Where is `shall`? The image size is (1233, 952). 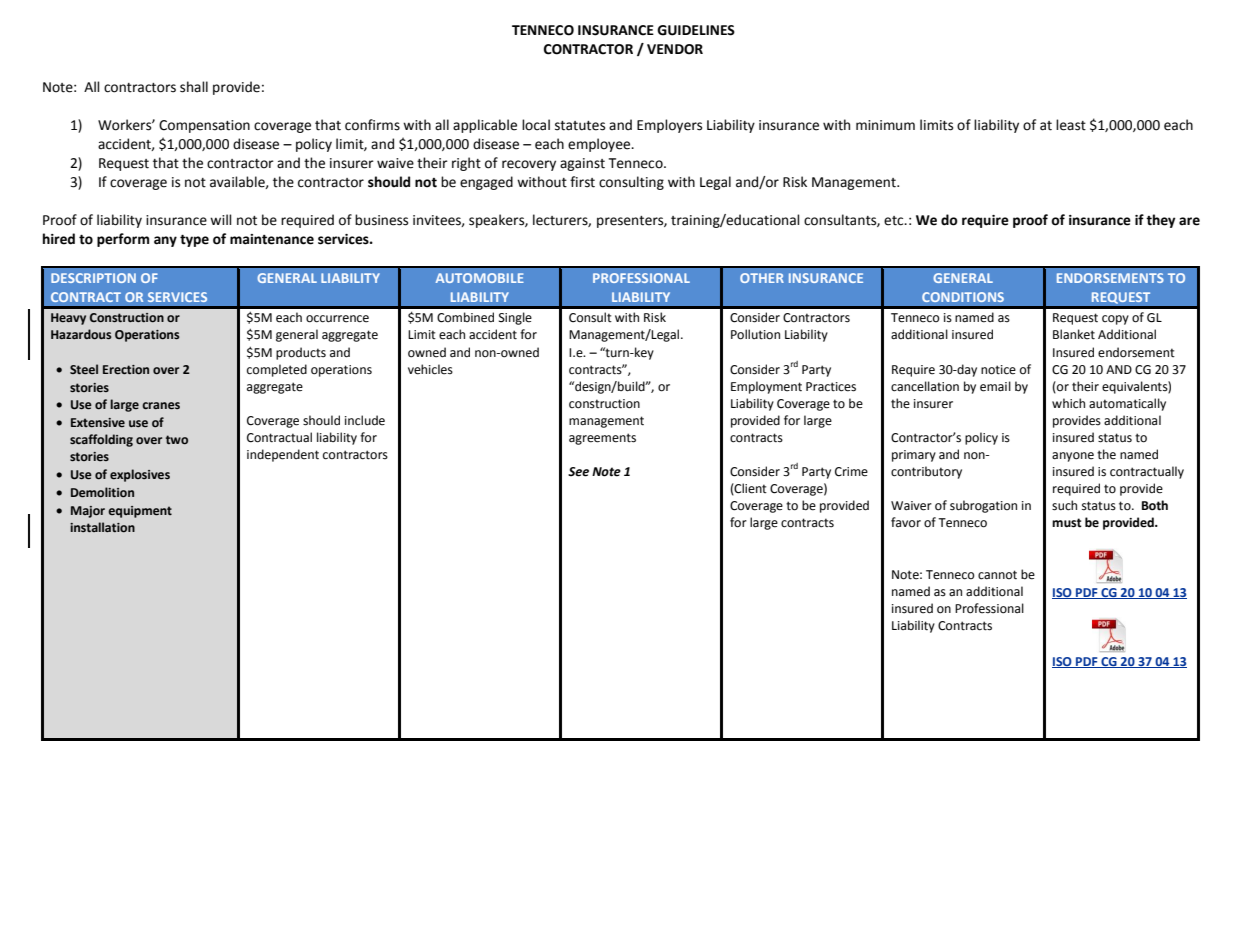 shall is located at coordinates (194, 87).
